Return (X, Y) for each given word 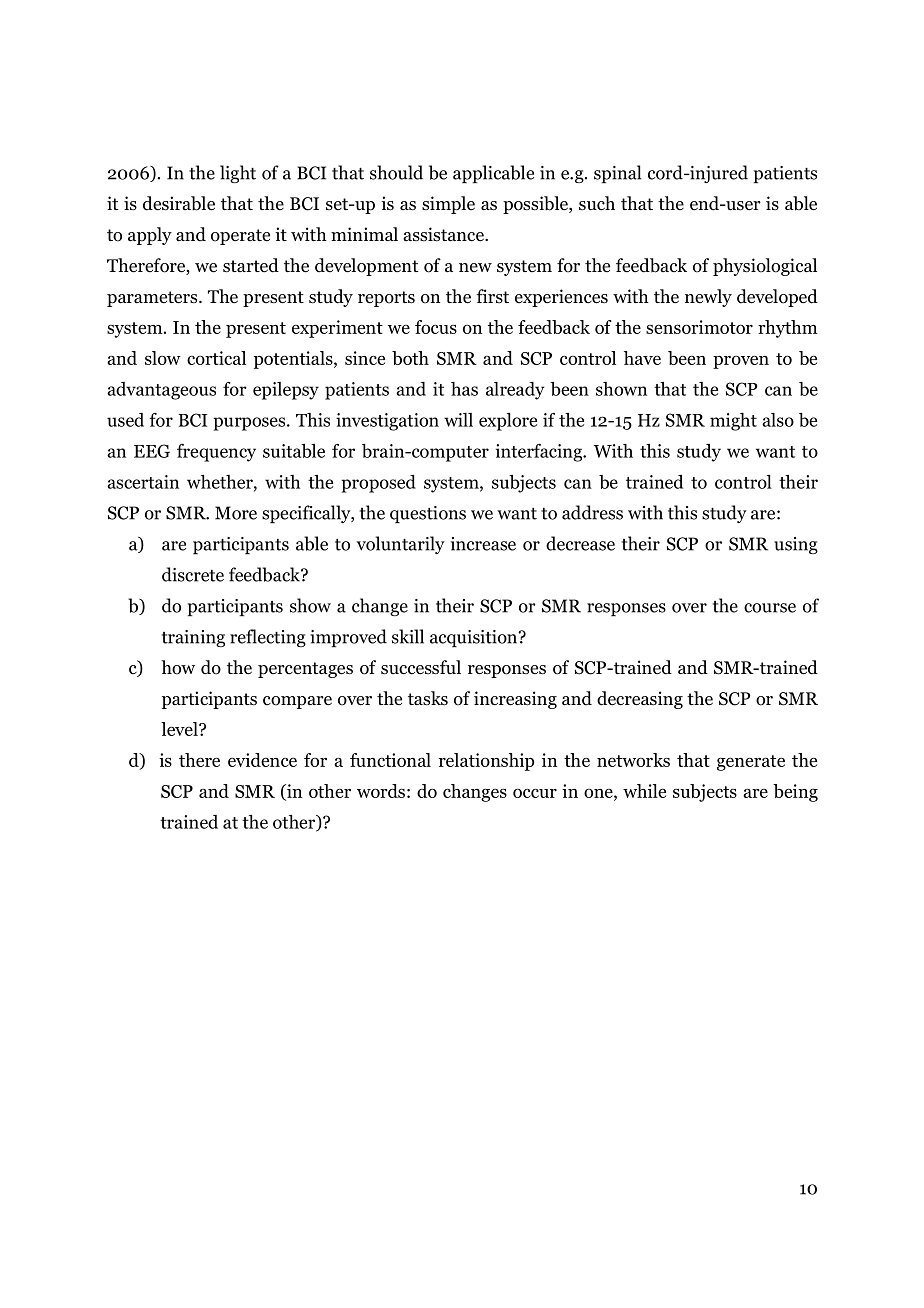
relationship (486, 762)
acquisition (475, 638)
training (193, 638)
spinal (617, 174)
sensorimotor (699, 327)
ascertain (143, 482)
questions (428, 514)
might (733, 422)
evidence (262, 760)
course (770, 608)
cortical (216, 358)
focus (436, 327)
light (238, 174)
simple (448, 205)
